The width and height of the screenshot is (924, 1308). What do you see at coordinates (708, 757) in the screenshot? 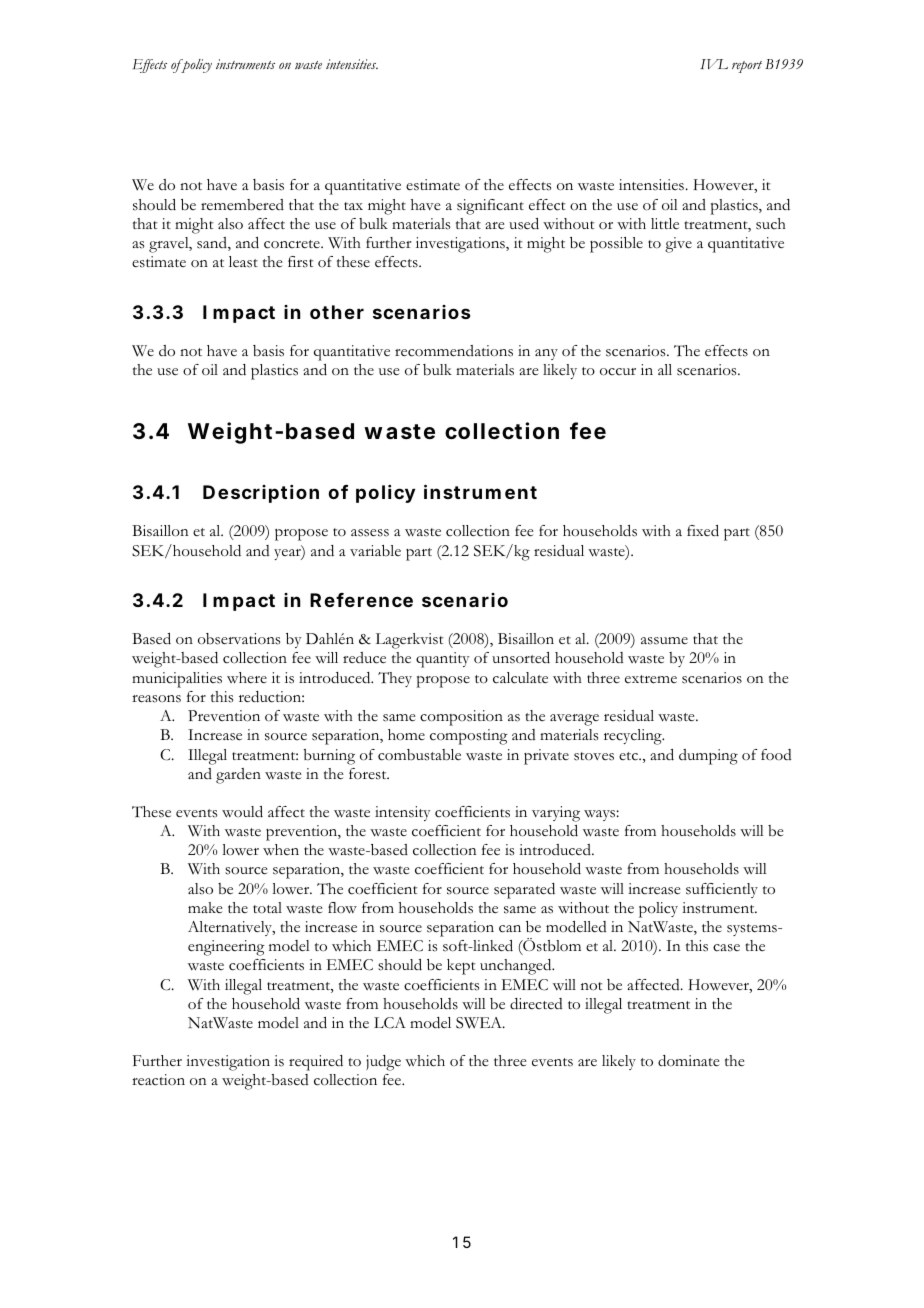
I see `dumping` at bounding box center [708, 757].
